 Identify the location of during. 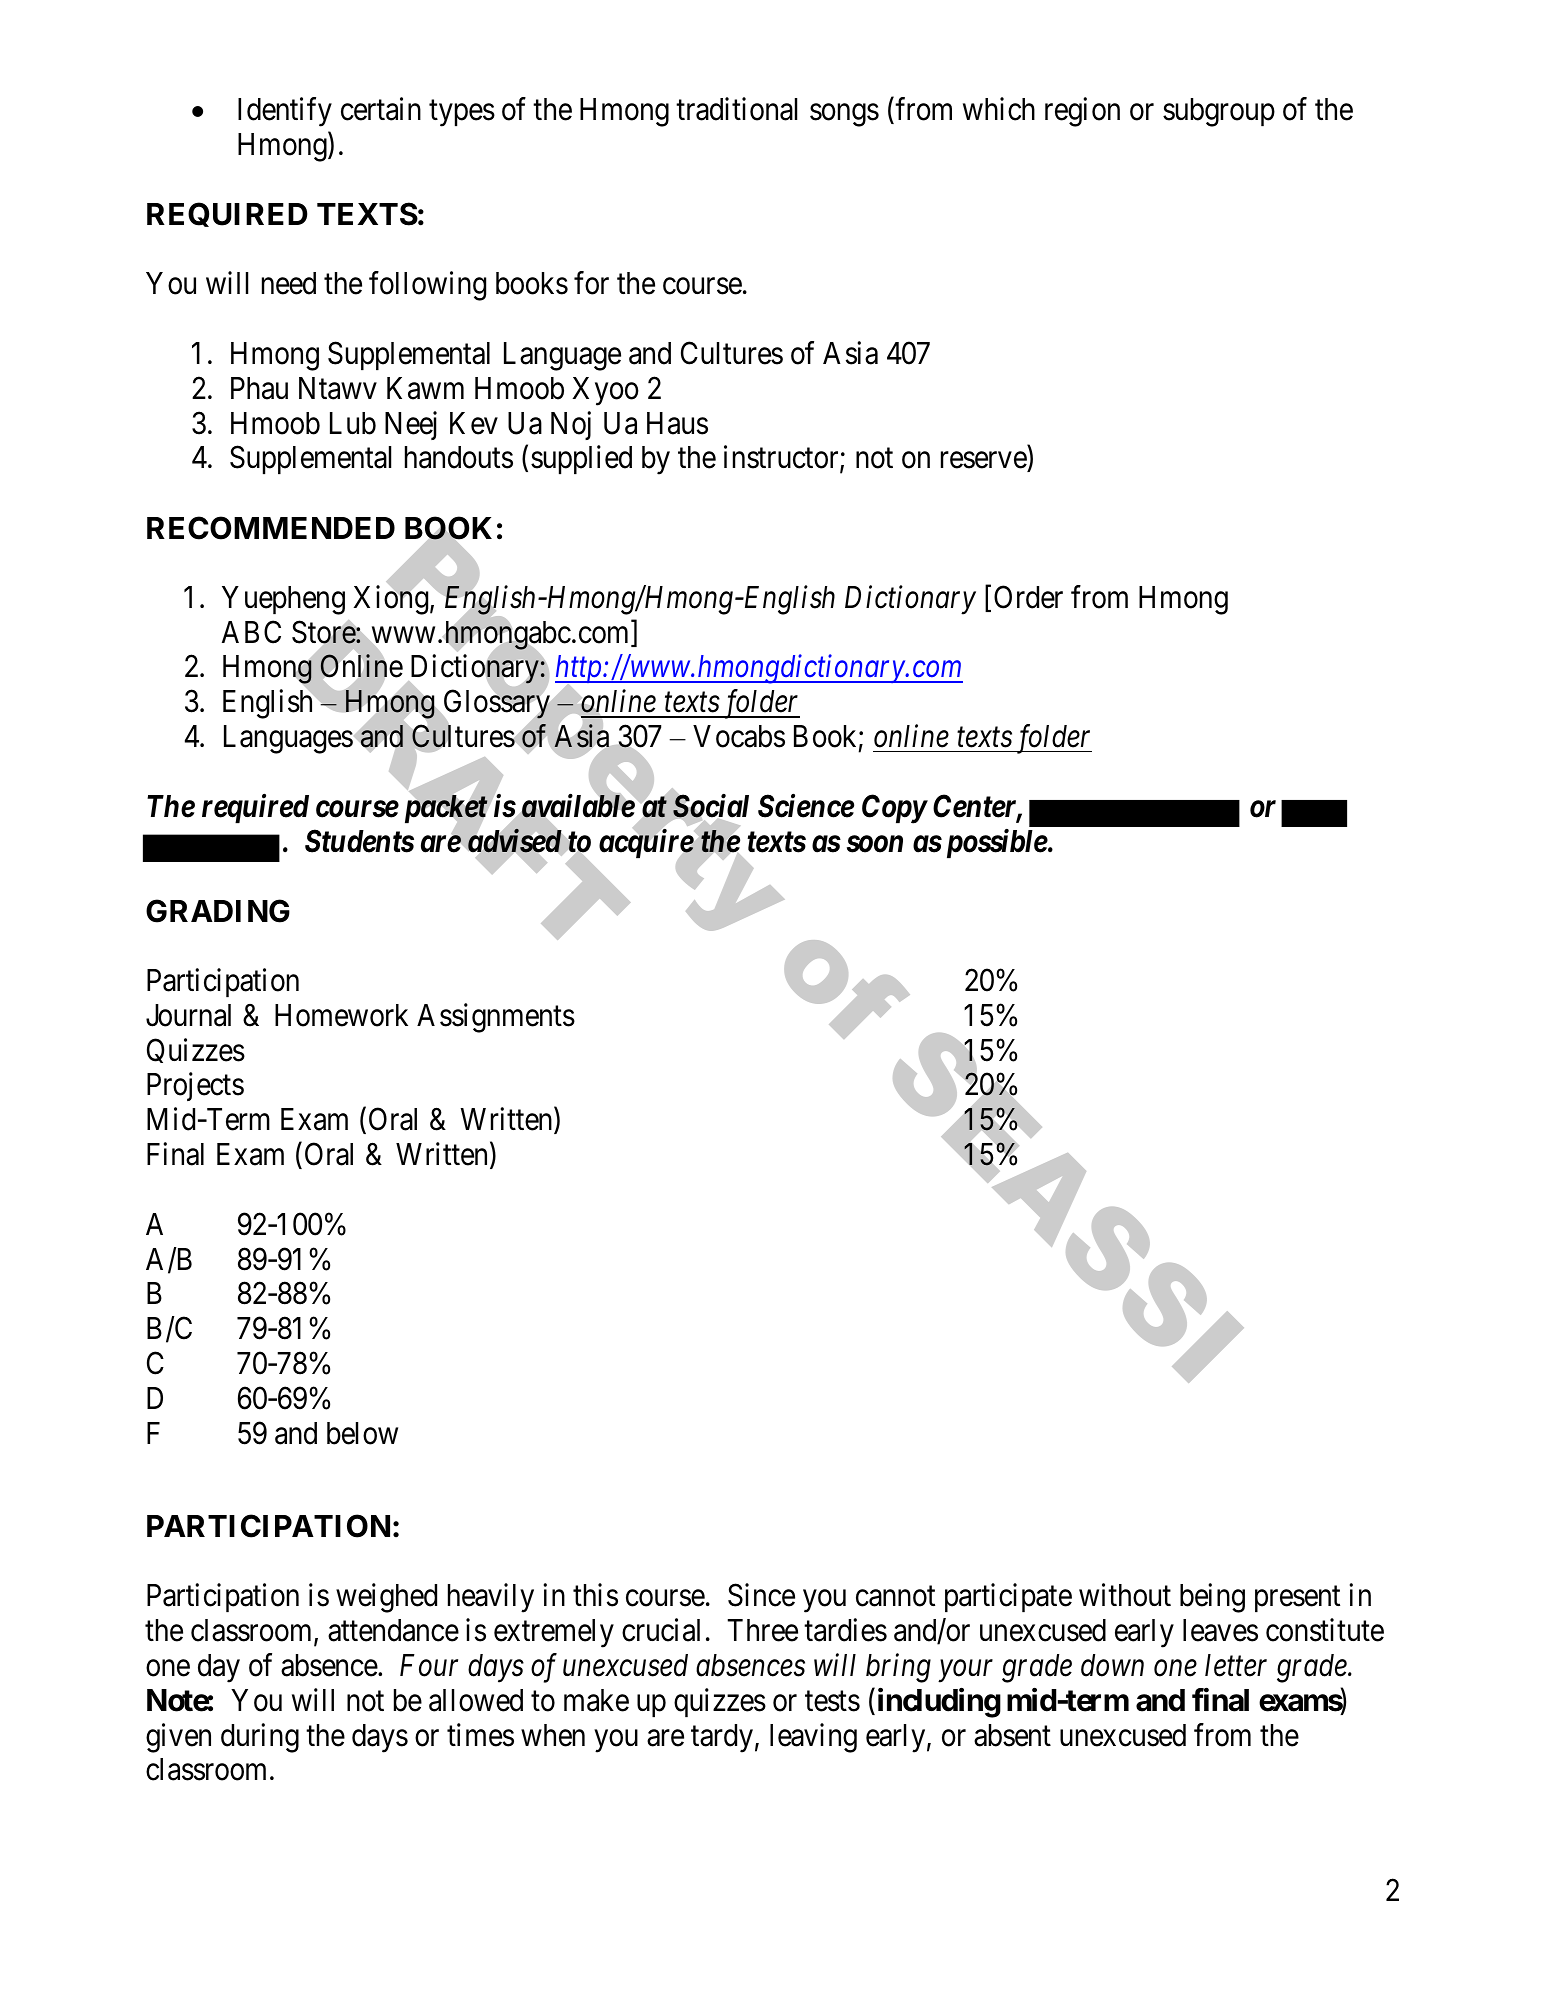
(260, 1738).
